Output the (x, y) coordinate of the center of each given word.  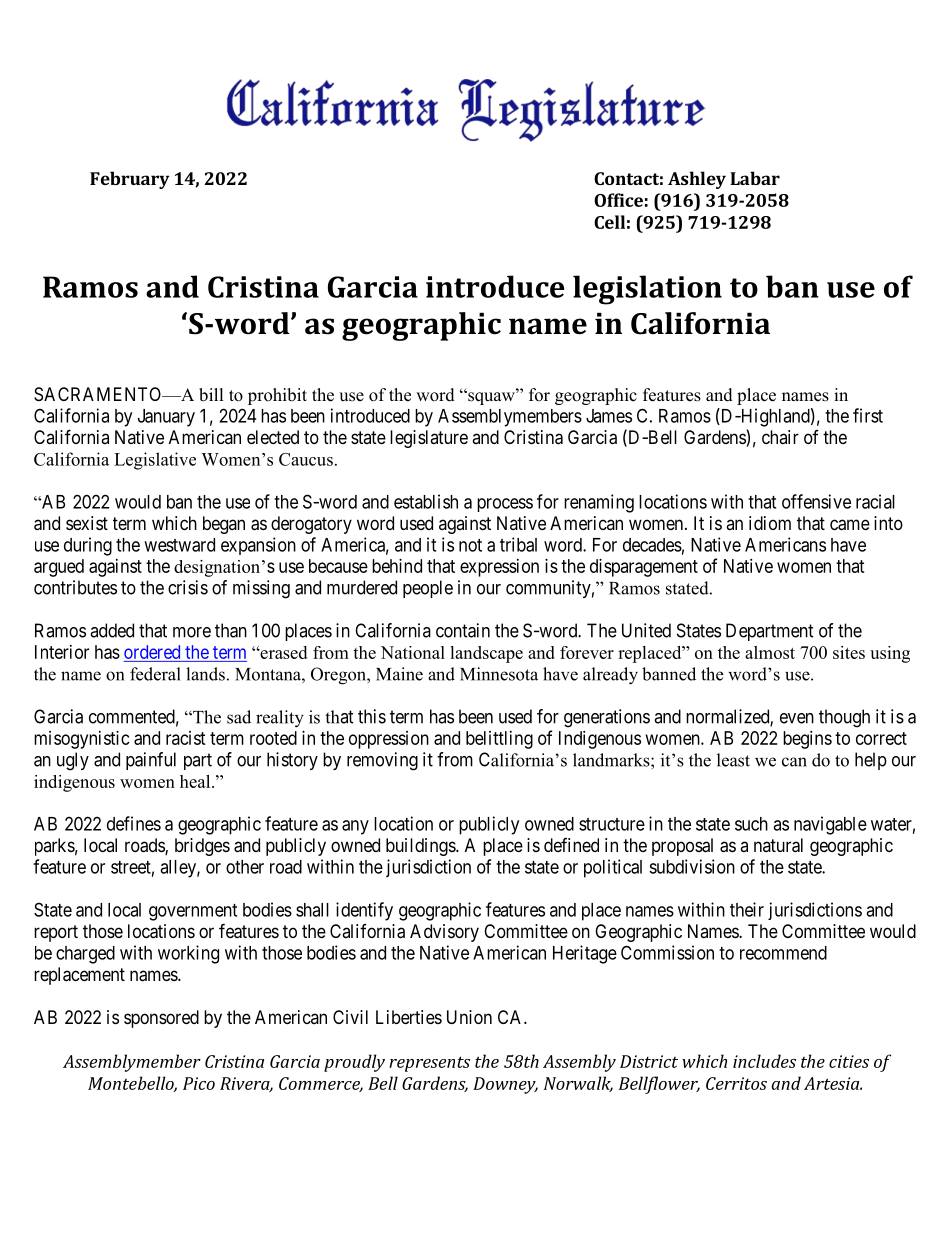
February (130, 180)
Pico (199, 1083)
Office (618, 200)
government (193, 912)
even (797, 718)
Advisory (444, 933)
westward (179, 545)
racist (186, 738)
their (747, 909)
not (470, 545)
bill (211, 395)
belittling (499, 740)
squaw (491, 397)
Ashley (697, 180)
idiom (770, 523)
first (868, 415)
